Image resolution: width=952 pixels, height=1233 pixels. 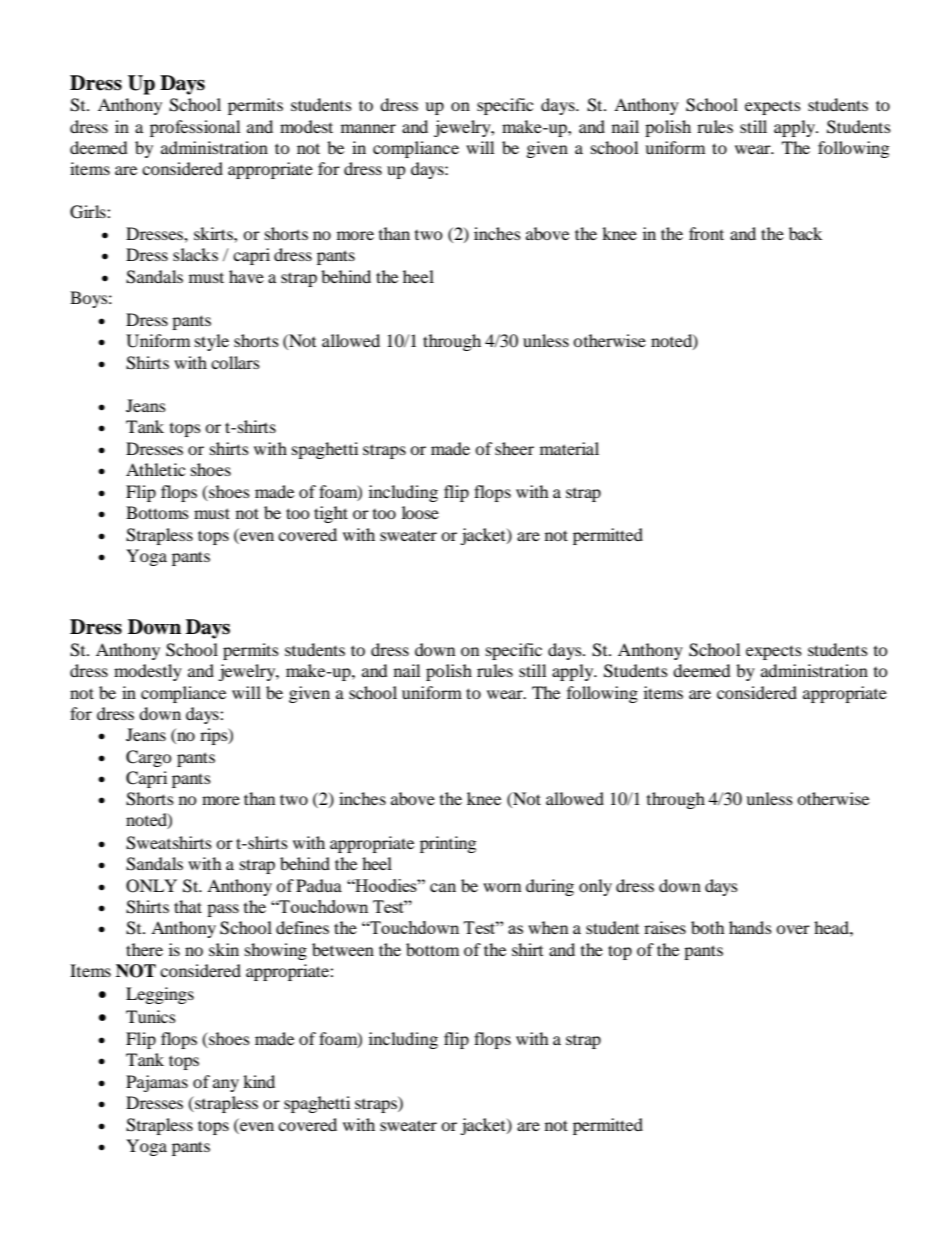 What do you see at coordinates (195, 128) in the image?
I see `professional` at bounding box center [195, 128].
